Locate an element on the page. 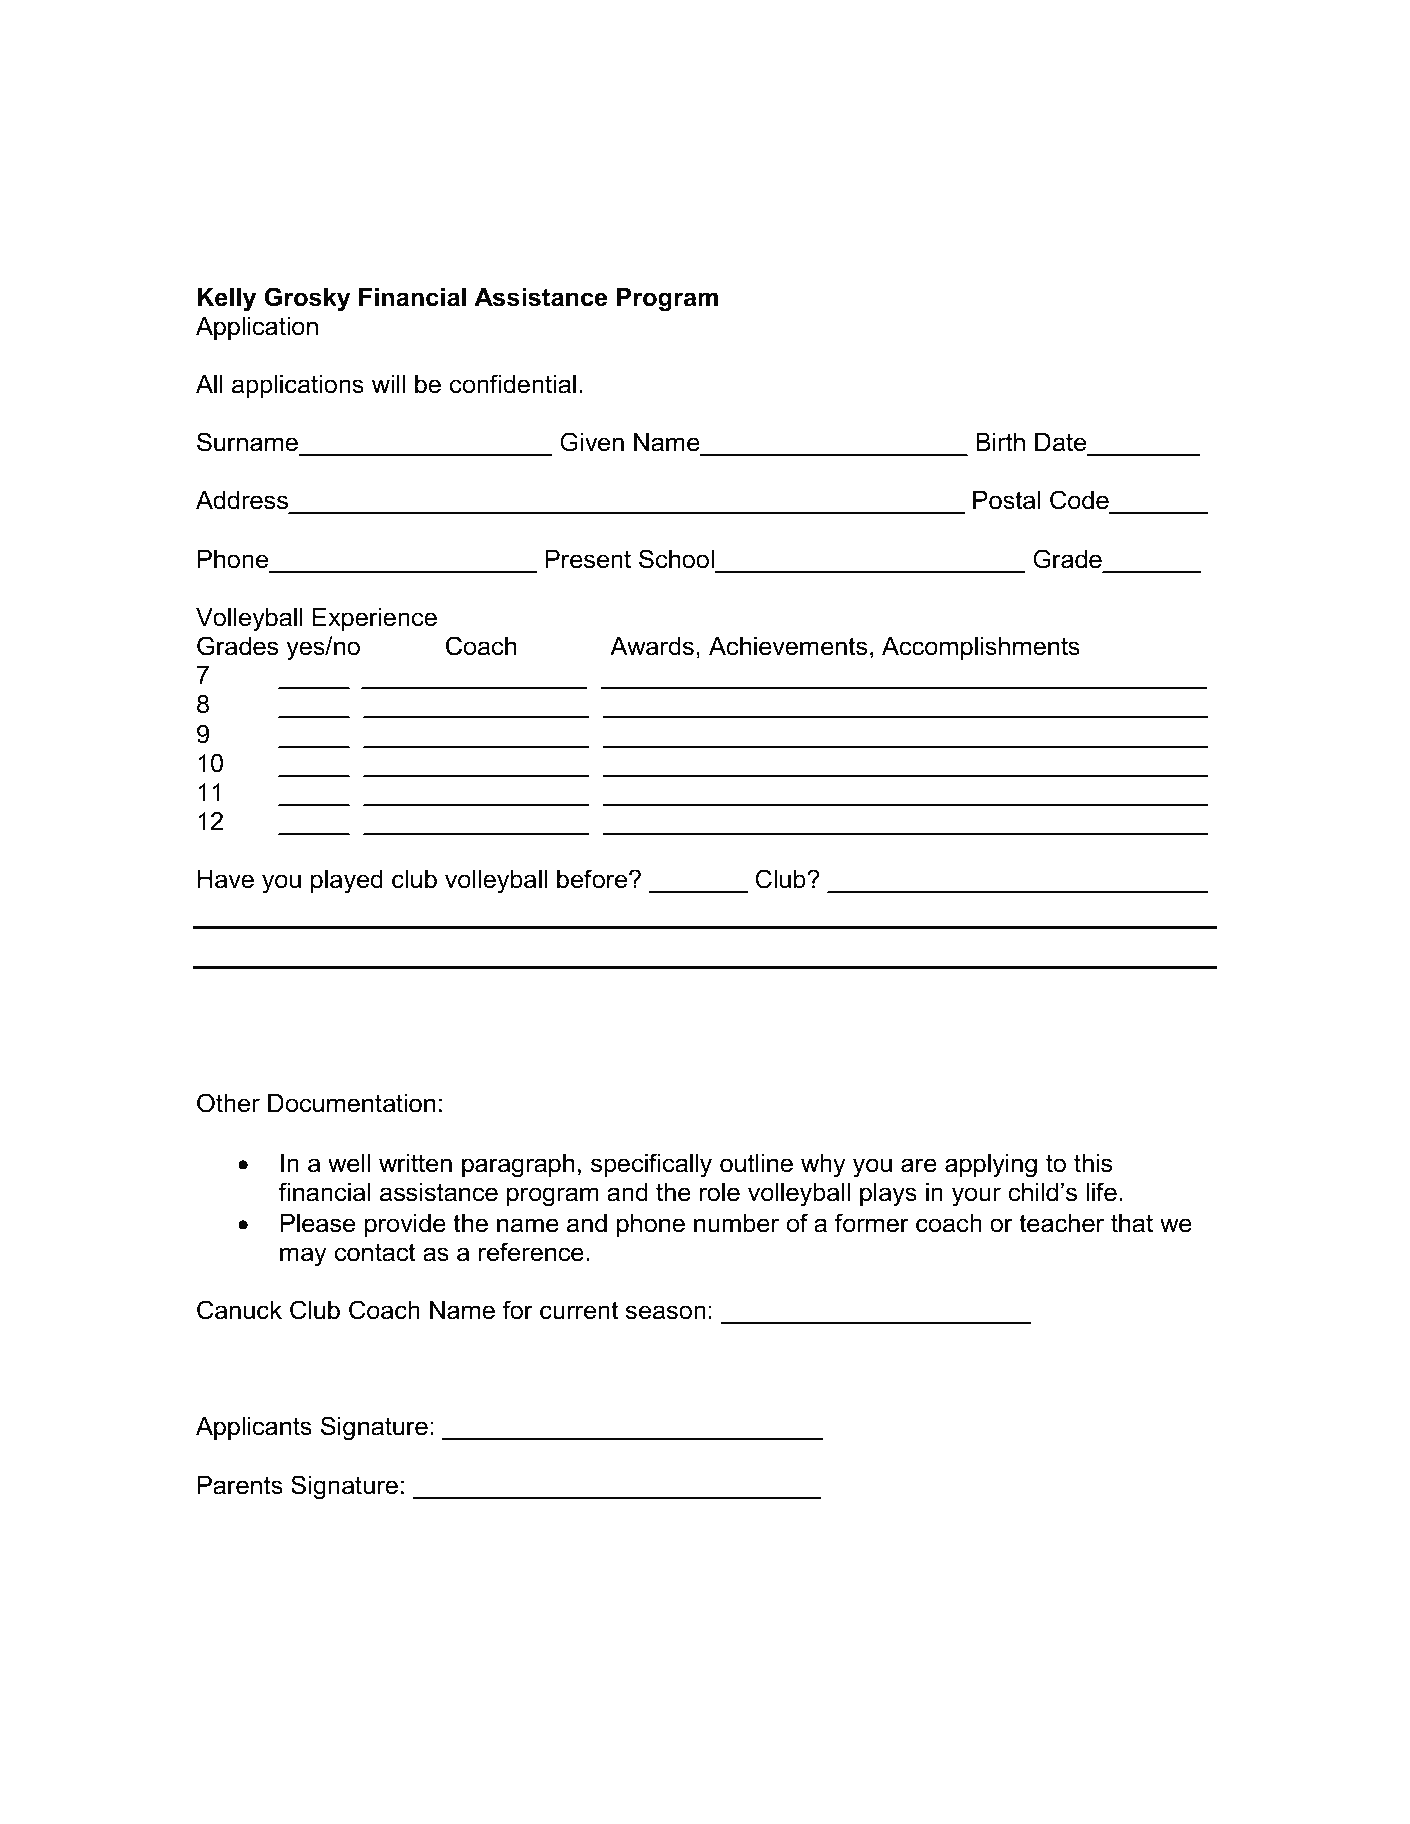 Image resolution: width=1410 pixels, height=1824 pixels. applying is located at coordinates (991, 1166).
